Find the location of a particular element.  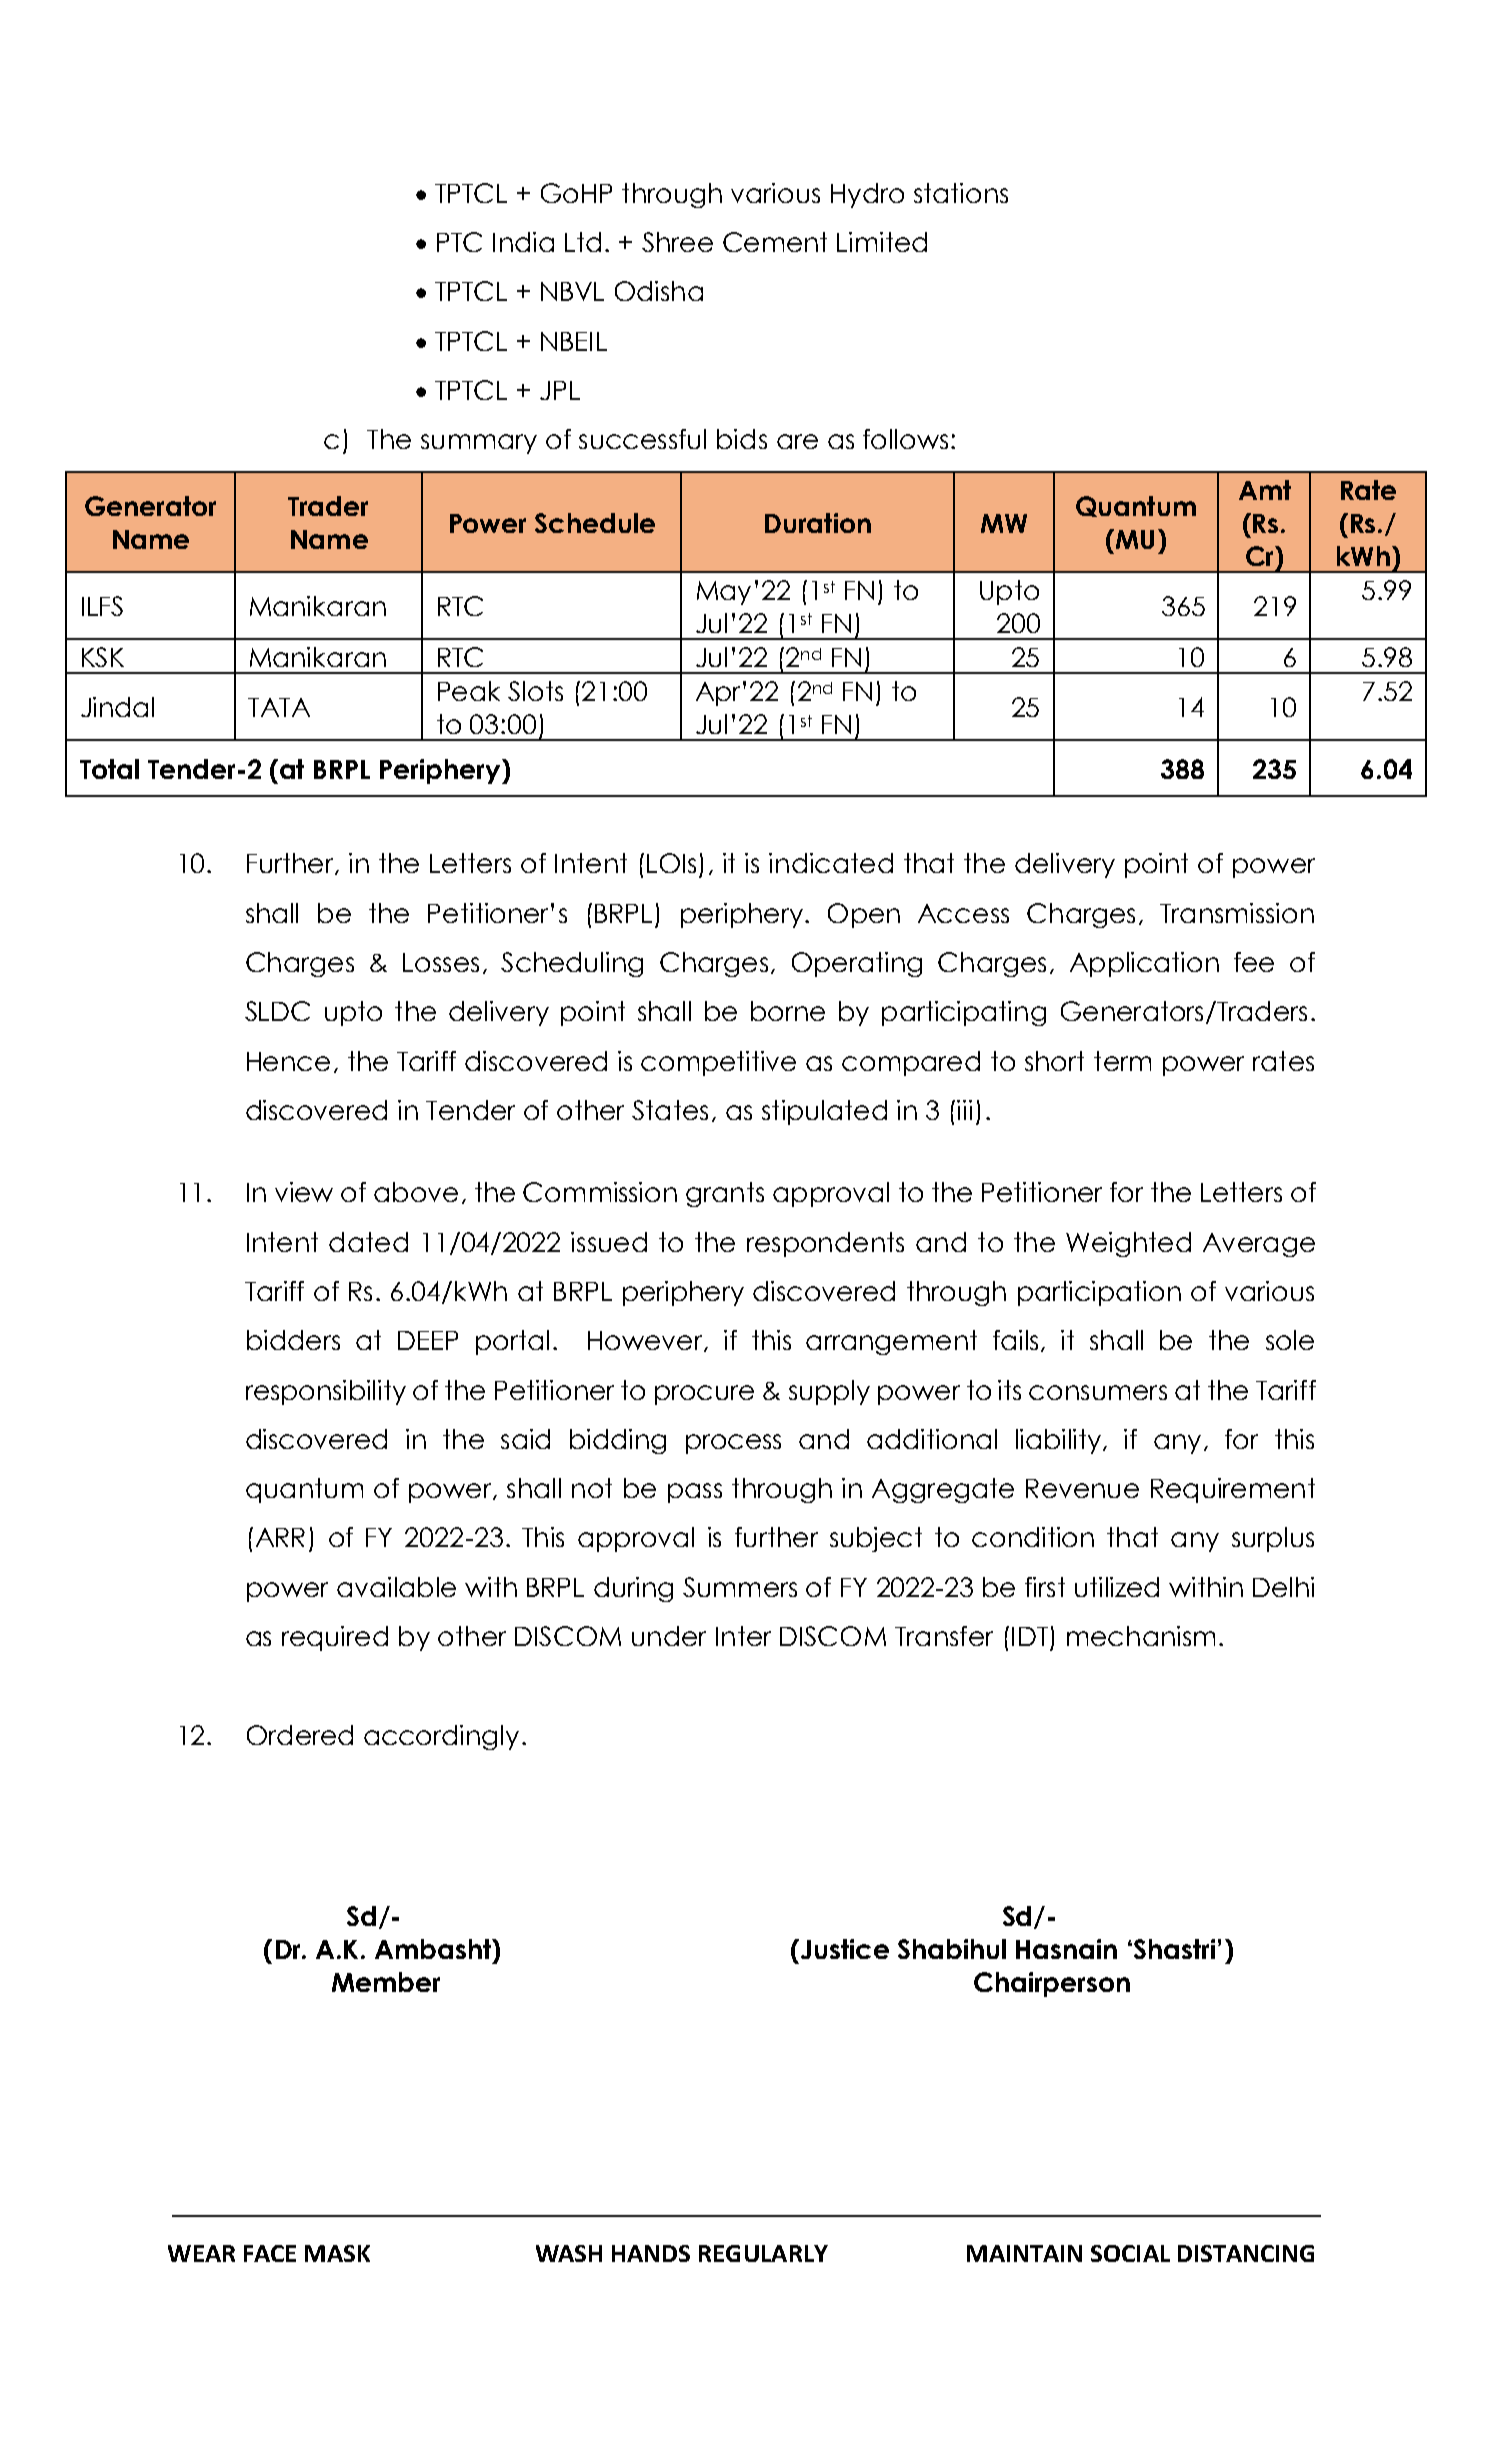

Shree is located at coordinates (677, 242).
